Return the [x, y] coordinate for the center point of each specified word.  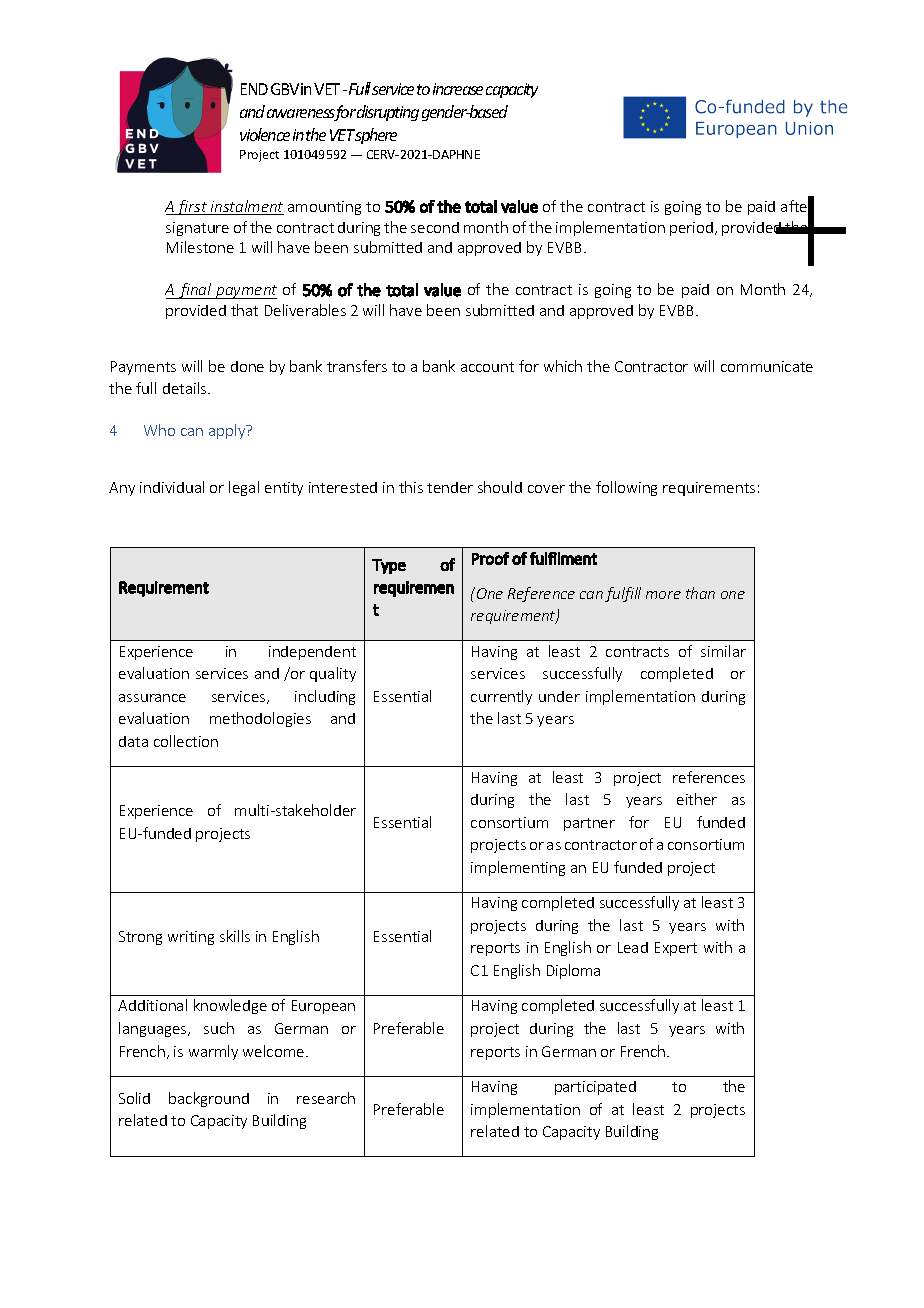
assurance [152, 698]
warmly [213, 1052]
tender [450, 487]
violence [265, 134]
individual [172, 487]
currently [501, 697]
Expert [676, 949]
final [195, 291]
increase [458, 89]
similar [723, 651]
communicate [767, 366]
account [487, 367]
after [797, 206]
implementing [518, 868]
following [626, 488]
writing [191, 938]
